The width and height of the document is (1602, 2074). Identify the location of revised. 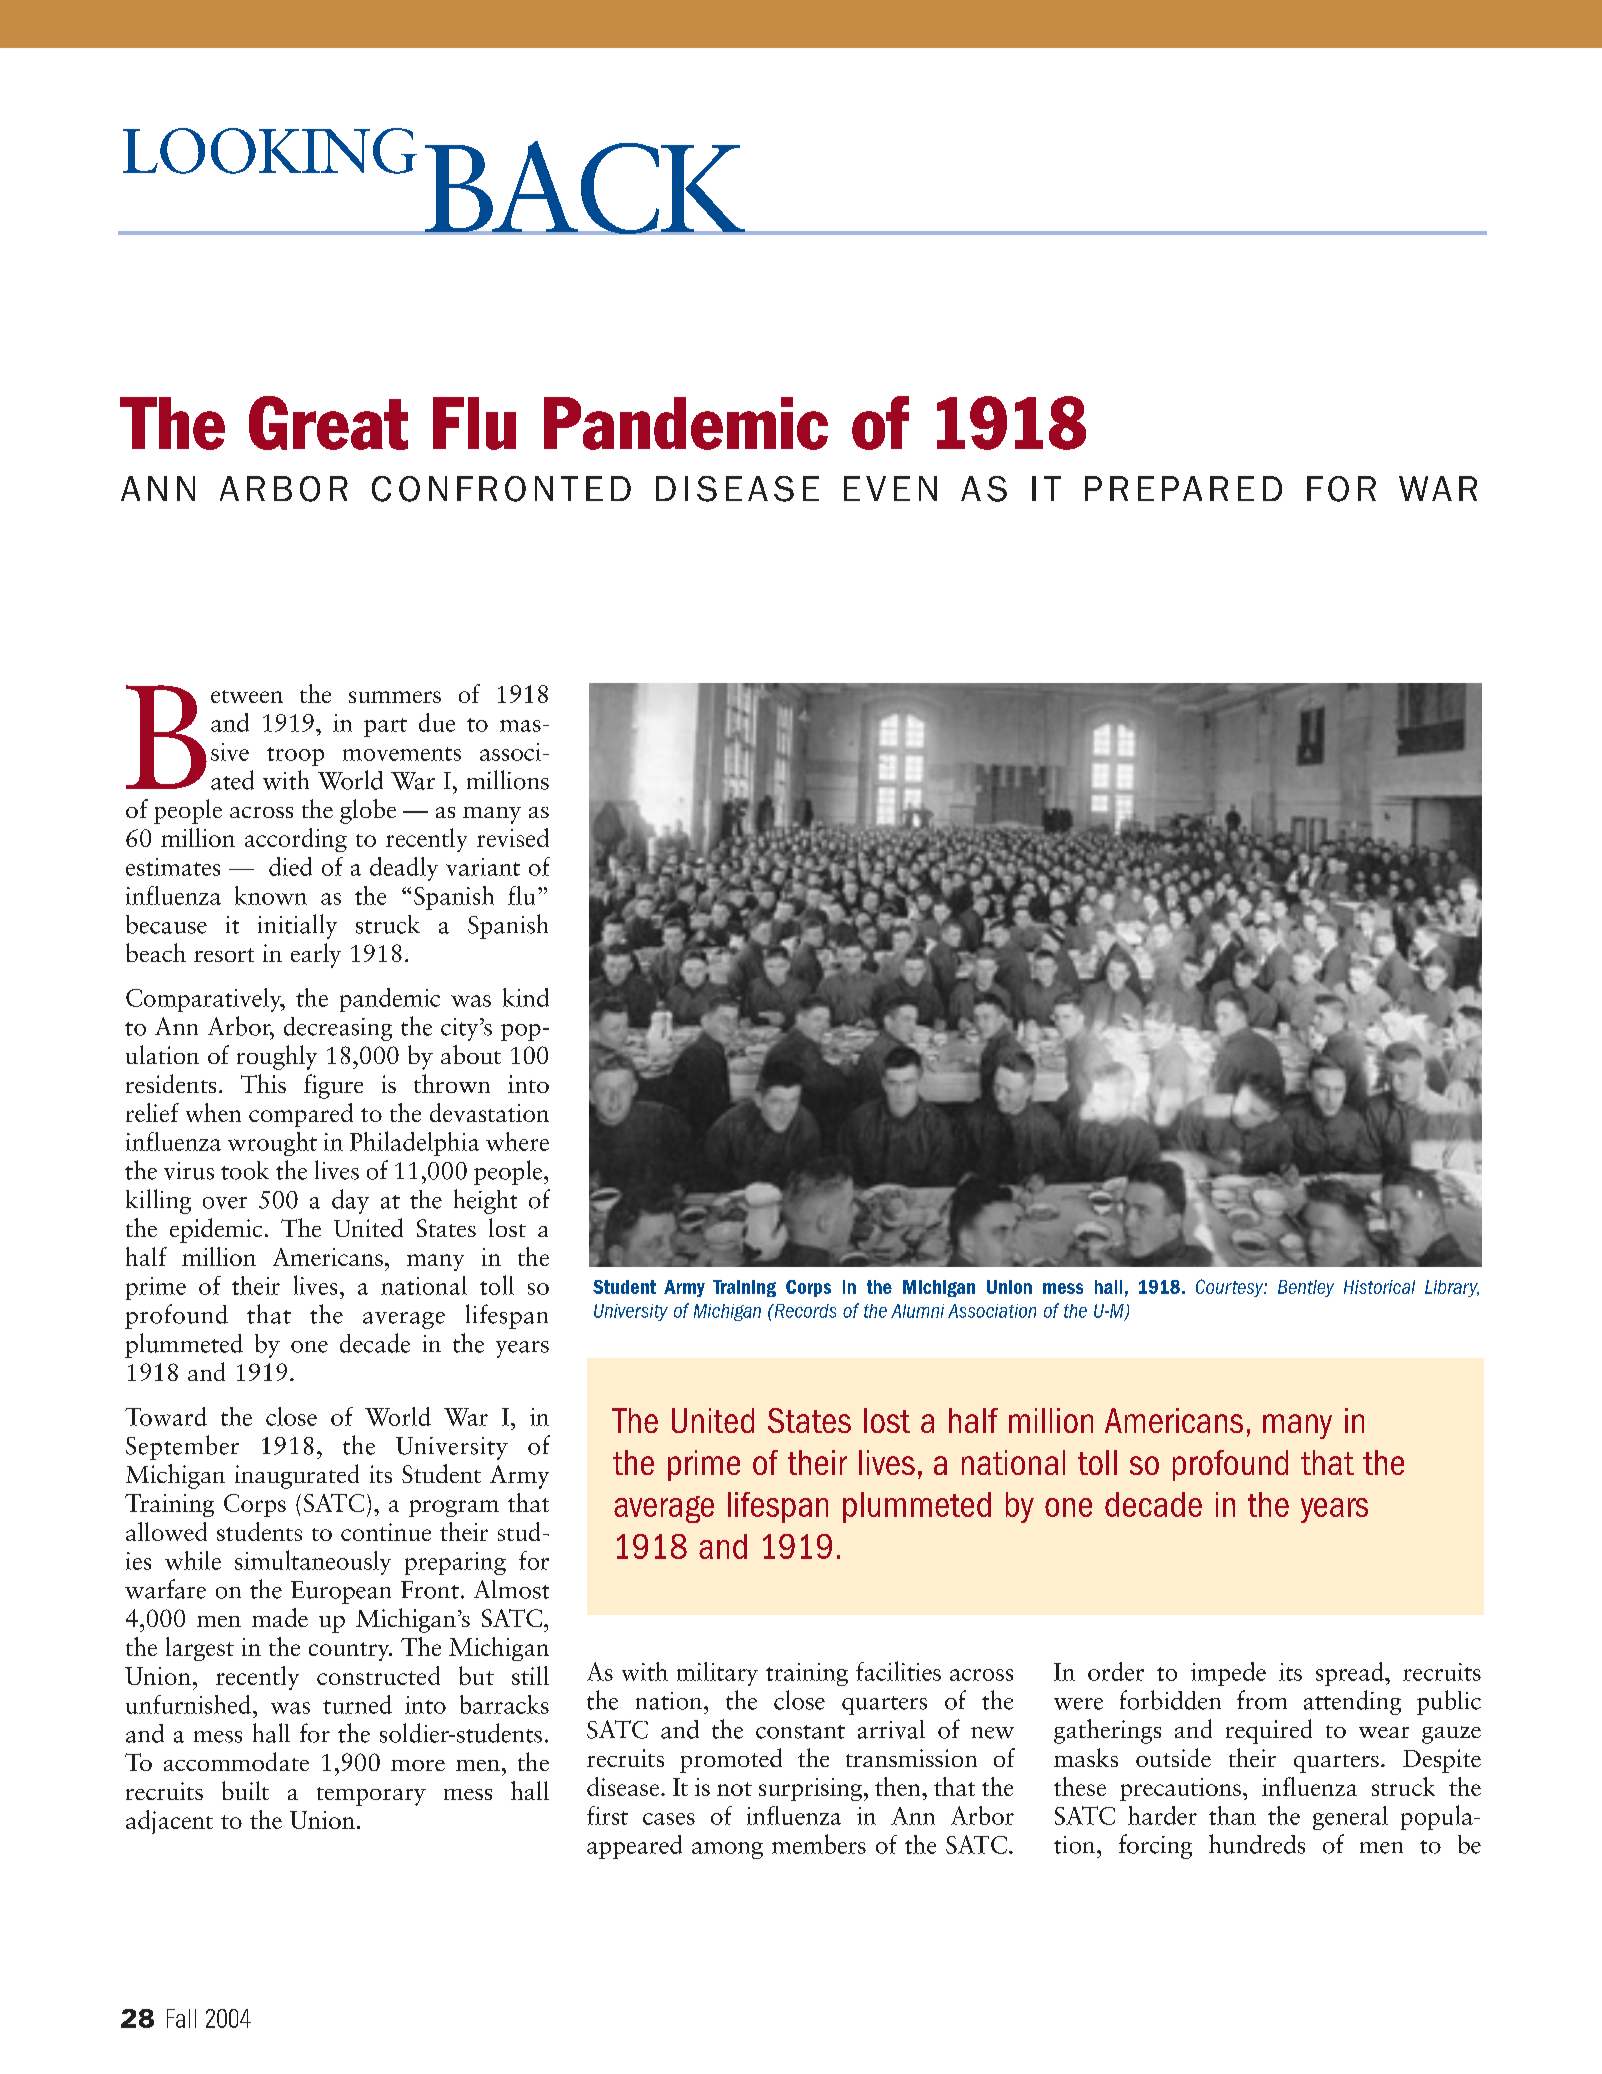
(513, 837).
